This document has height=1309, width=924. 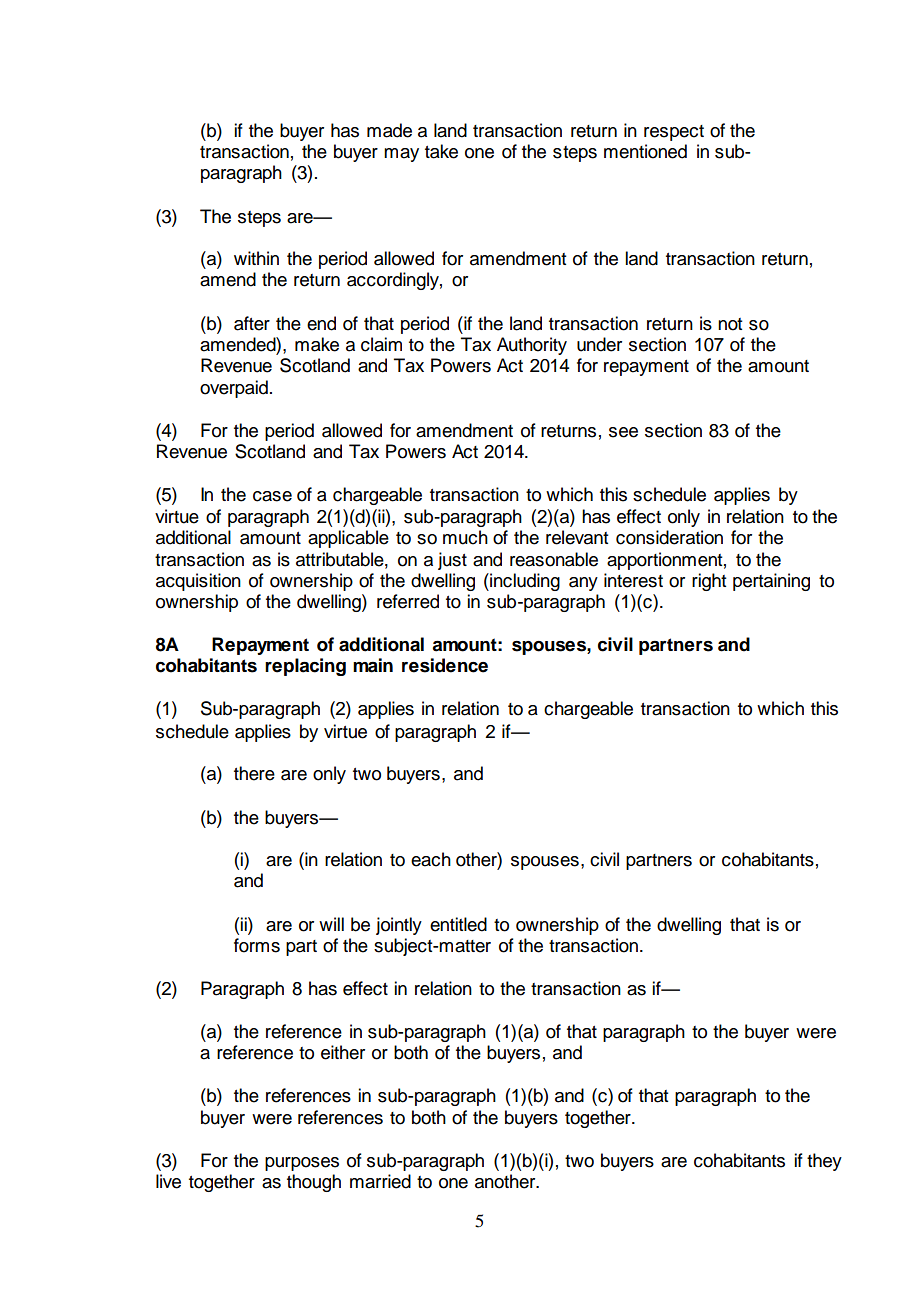 I want to click on replacing, so click(x=305, y=667).
